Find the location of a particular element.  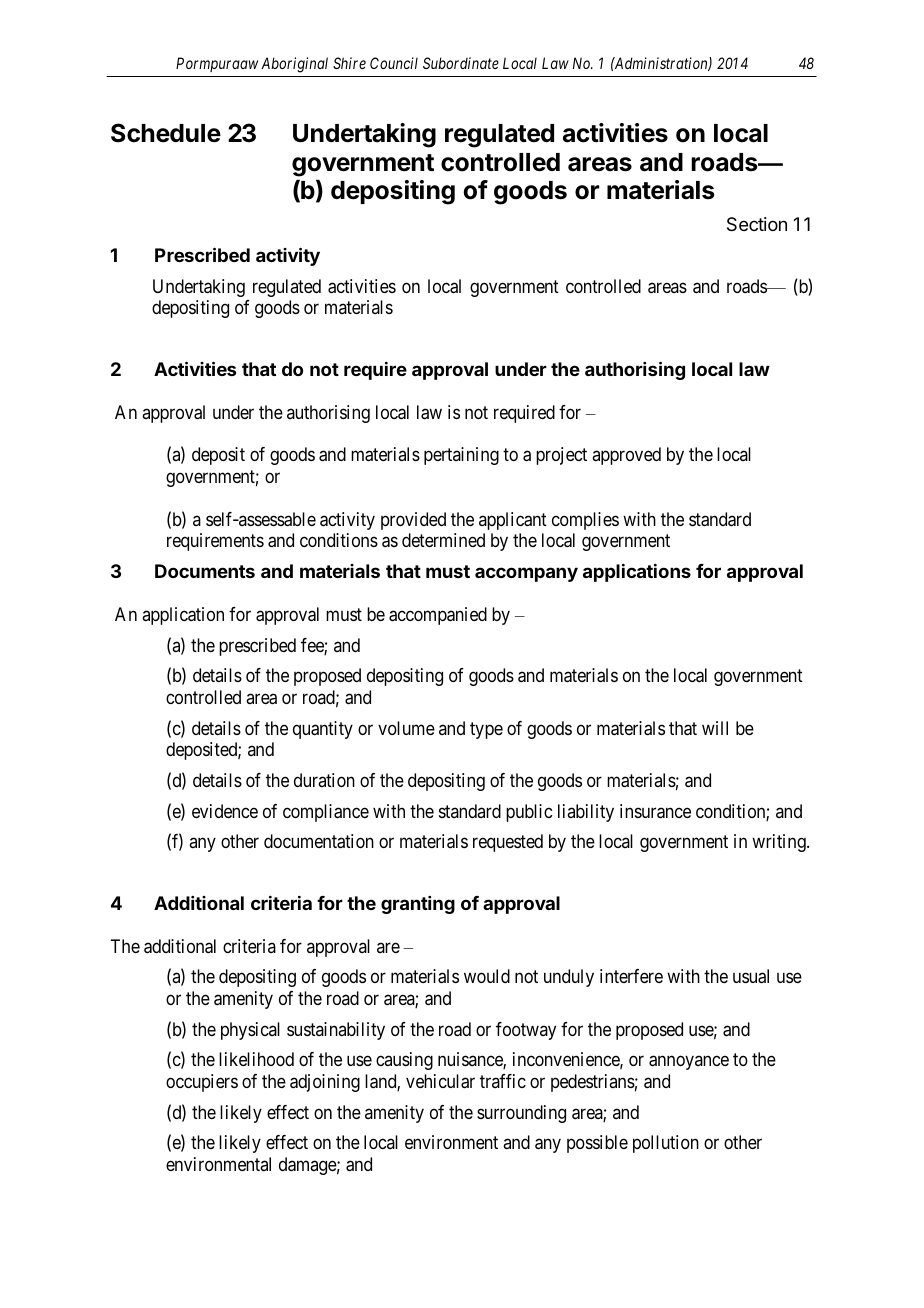

accompanied is located at coordinates (438, 616).
